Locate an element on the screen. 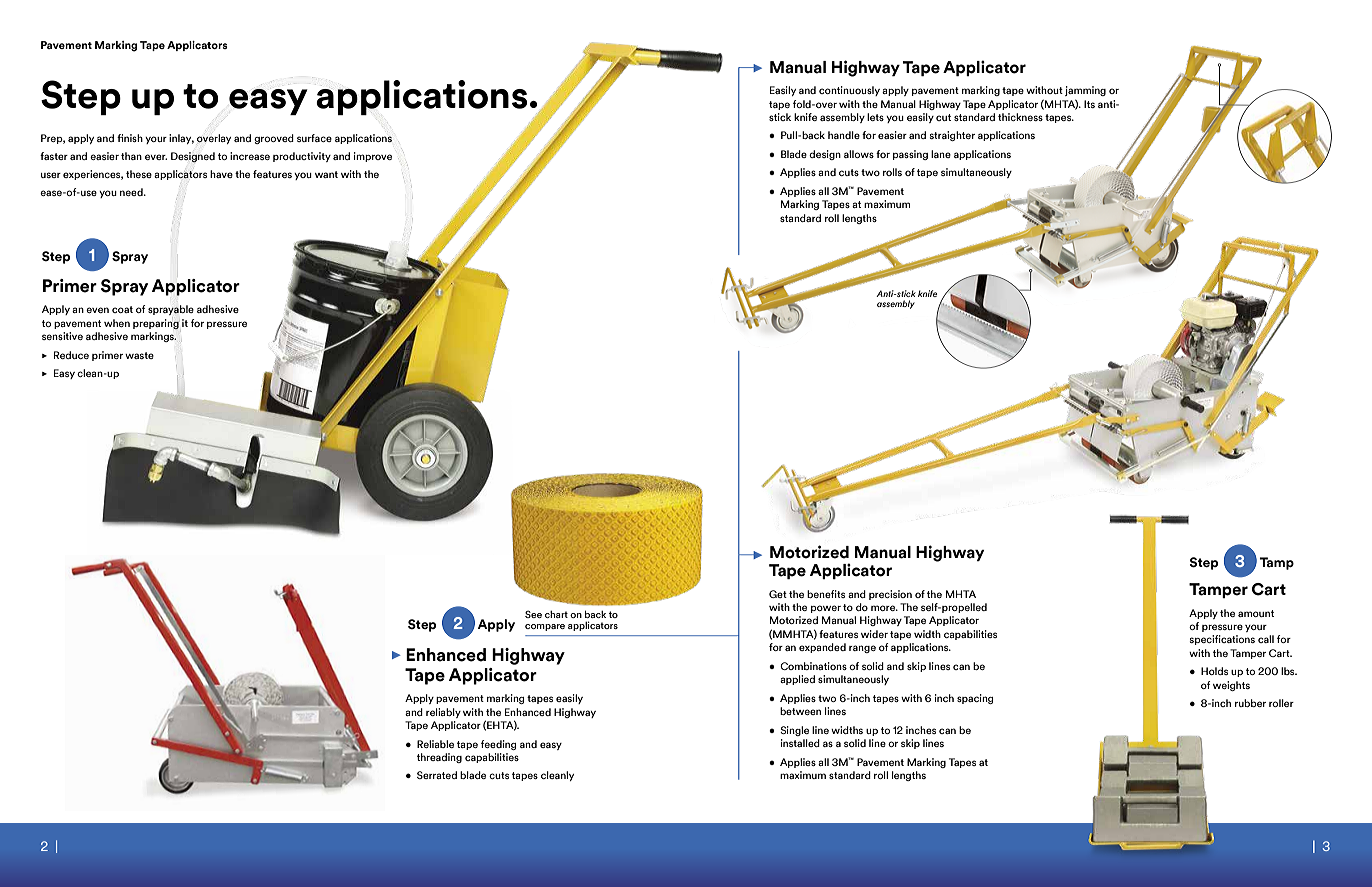 Image resolution: width=1372 pixels, height=887 pixels. installed is located at coordinates (800, 743).
